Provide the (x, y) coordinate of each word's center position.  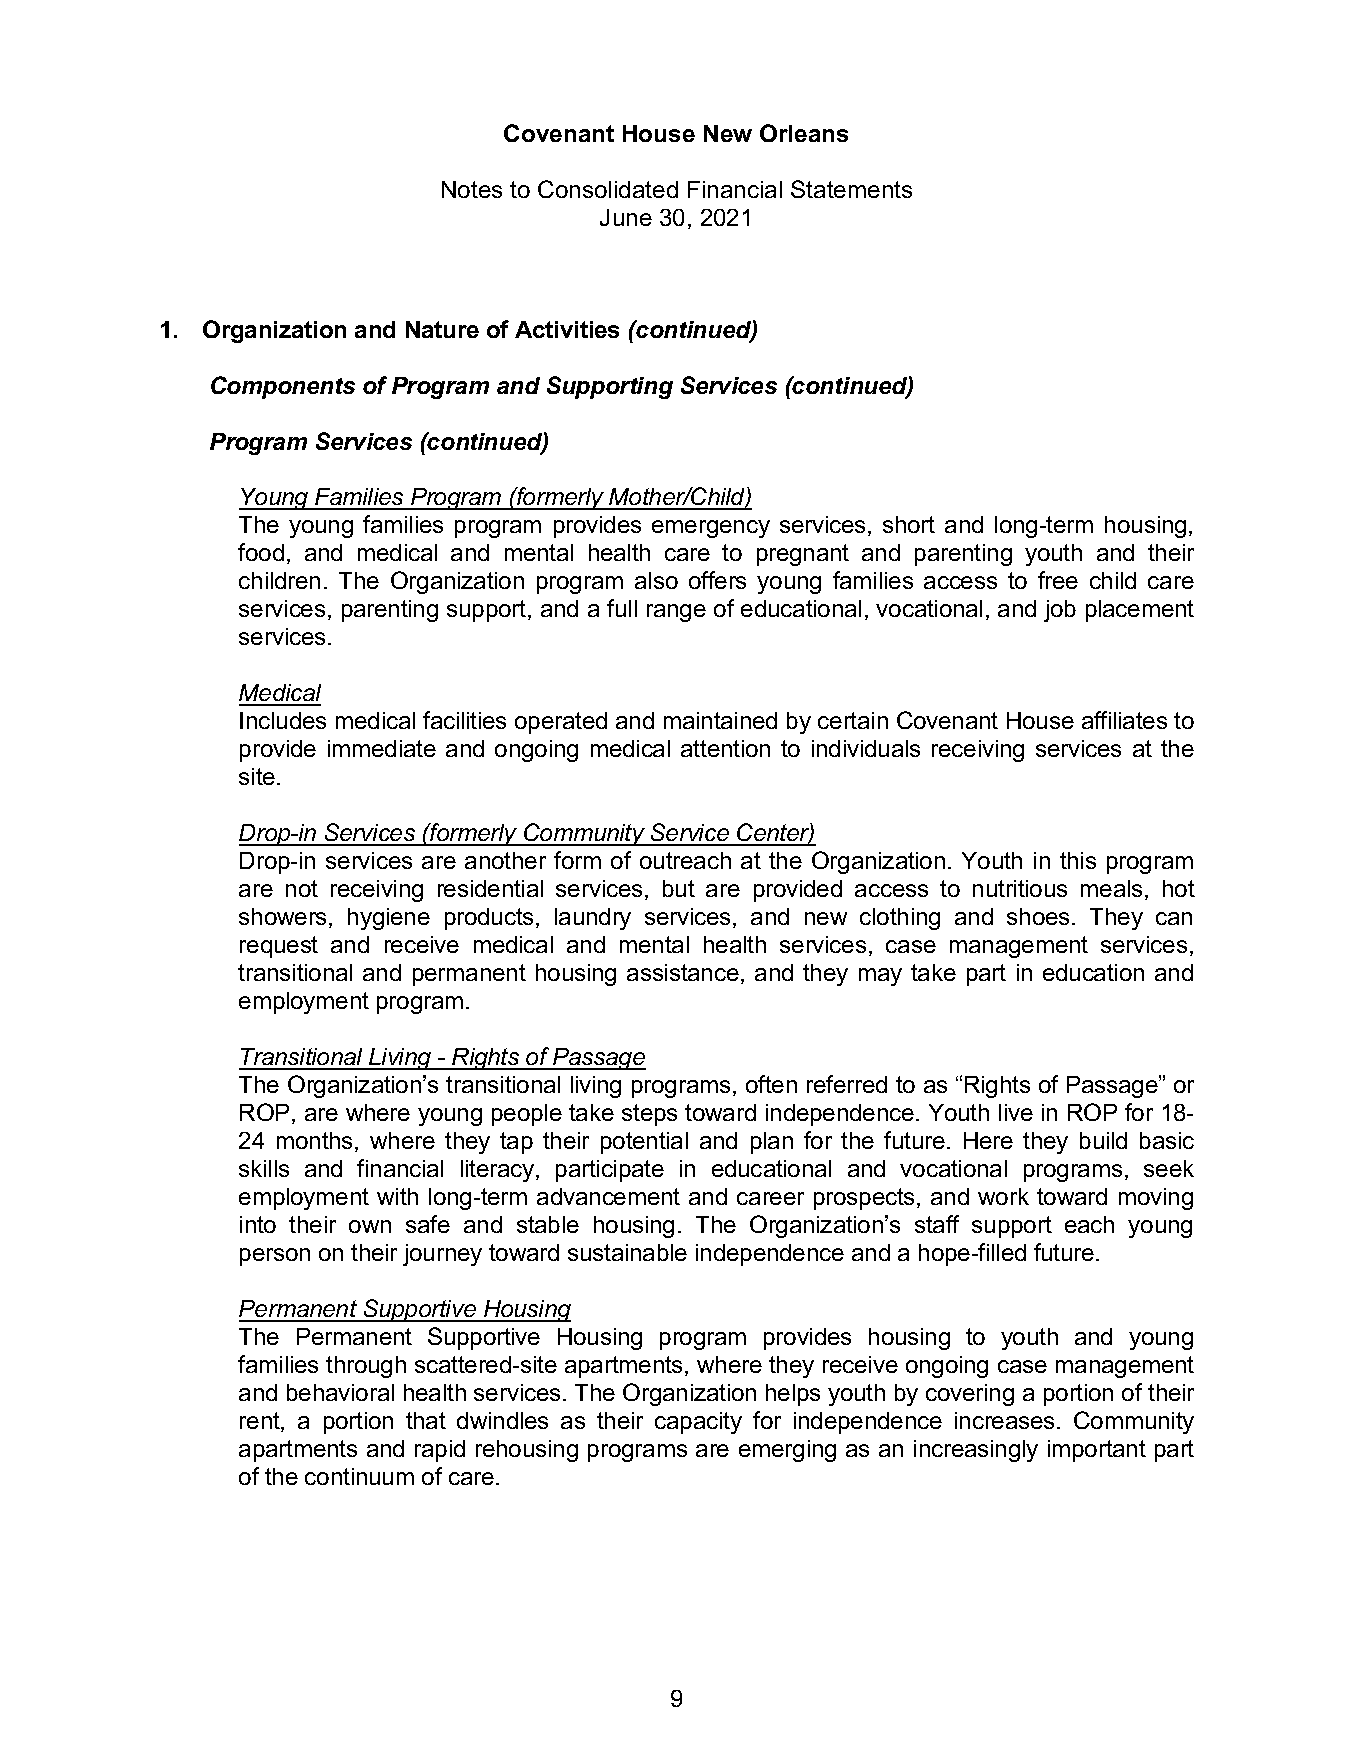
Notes (472, 189)
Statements (851, 189)
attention (725, 748)
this (1078, 860)
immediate (382, 748)
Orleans (804, 133)
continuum (359, 1476)
